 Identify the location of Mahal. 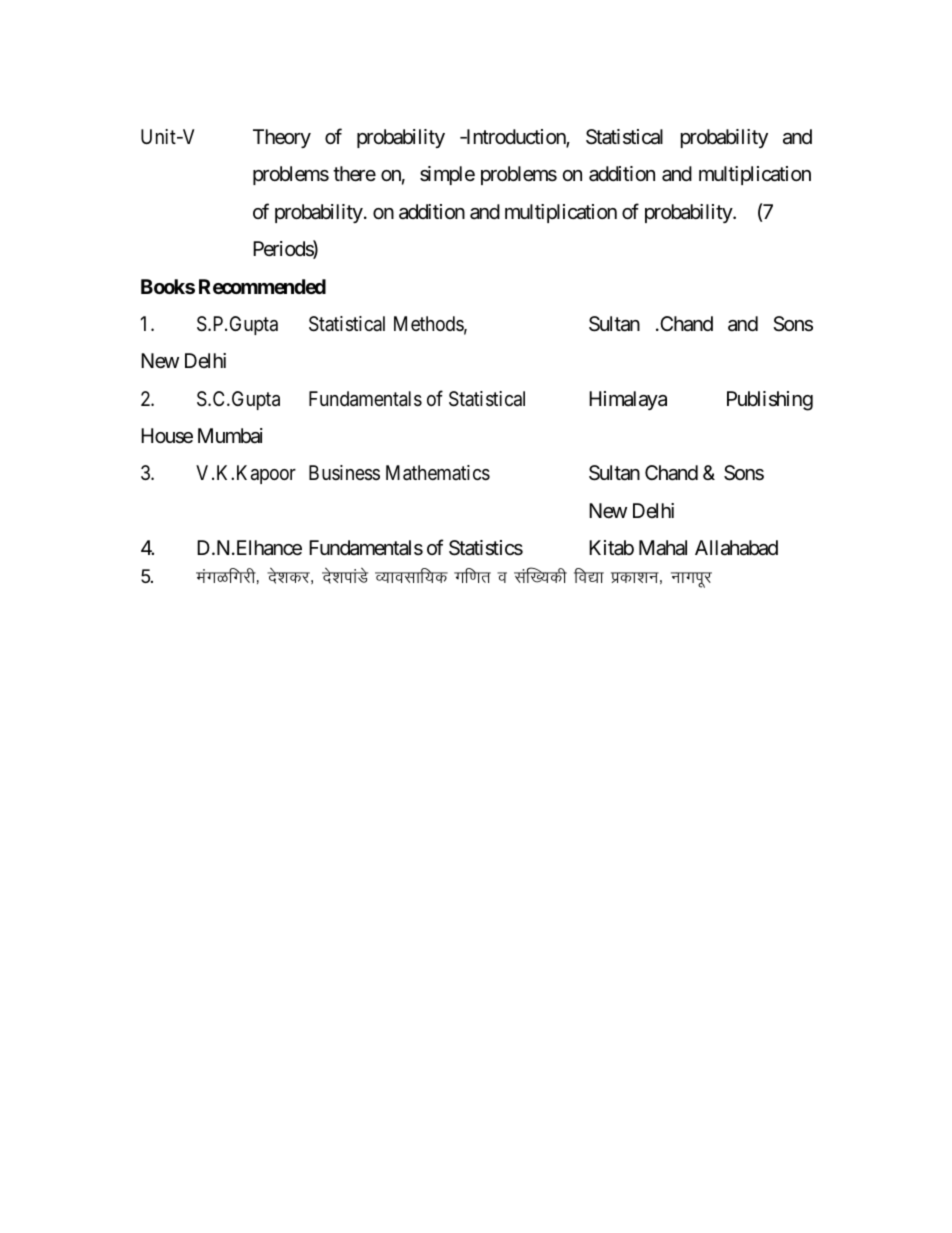
(663, 548).
